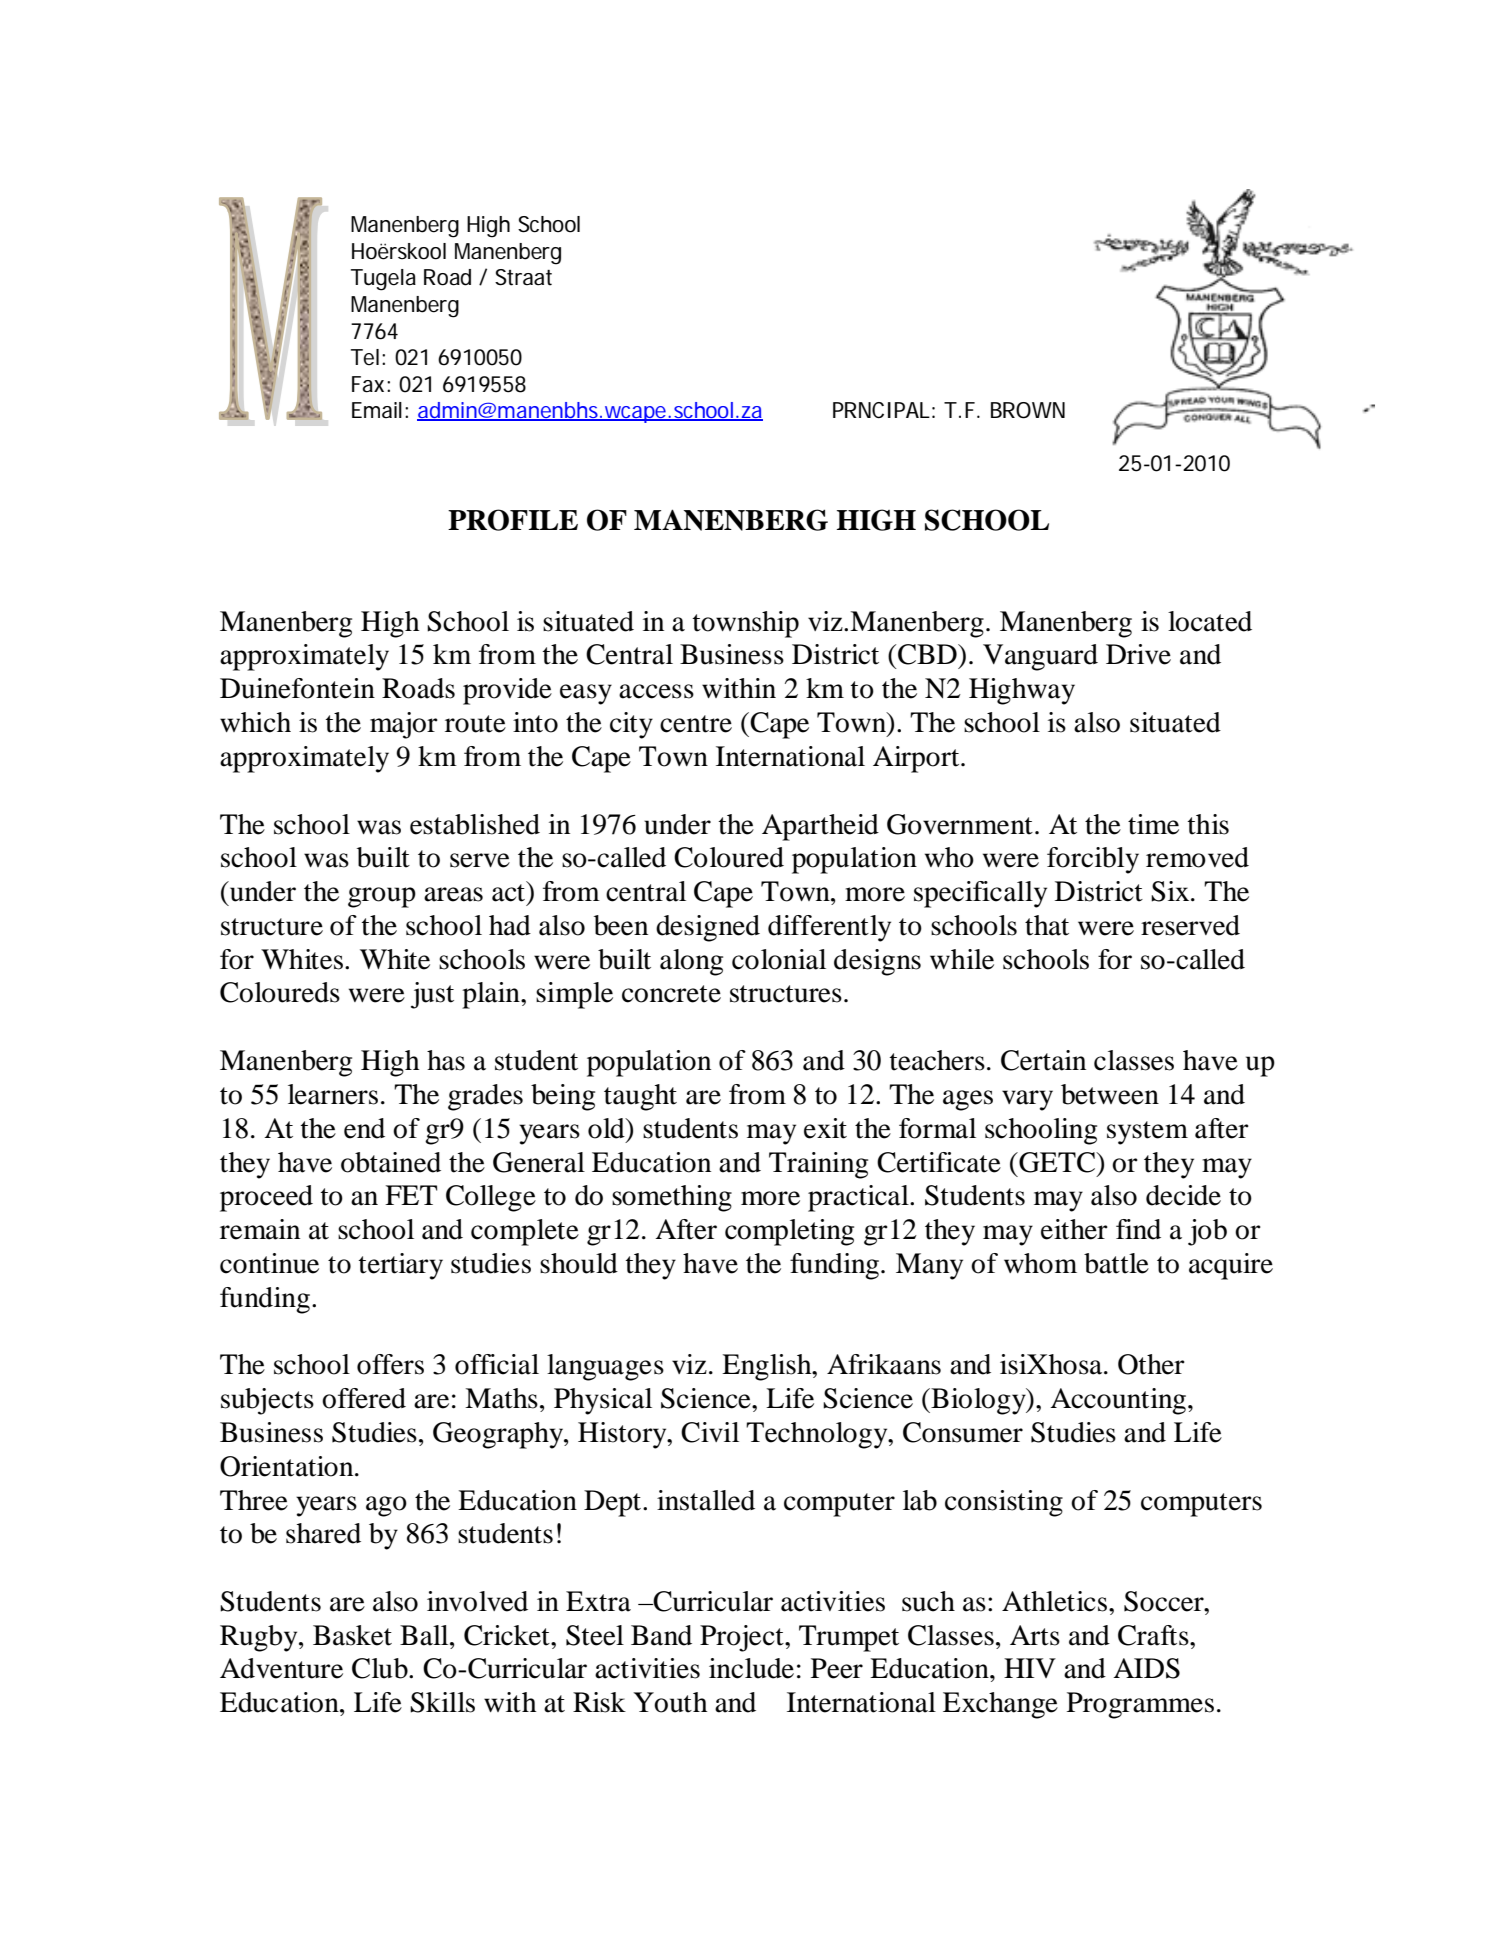  Describe the element at coordinates (401, 1266) in the screenshot. I see `tertiary` at that location.
